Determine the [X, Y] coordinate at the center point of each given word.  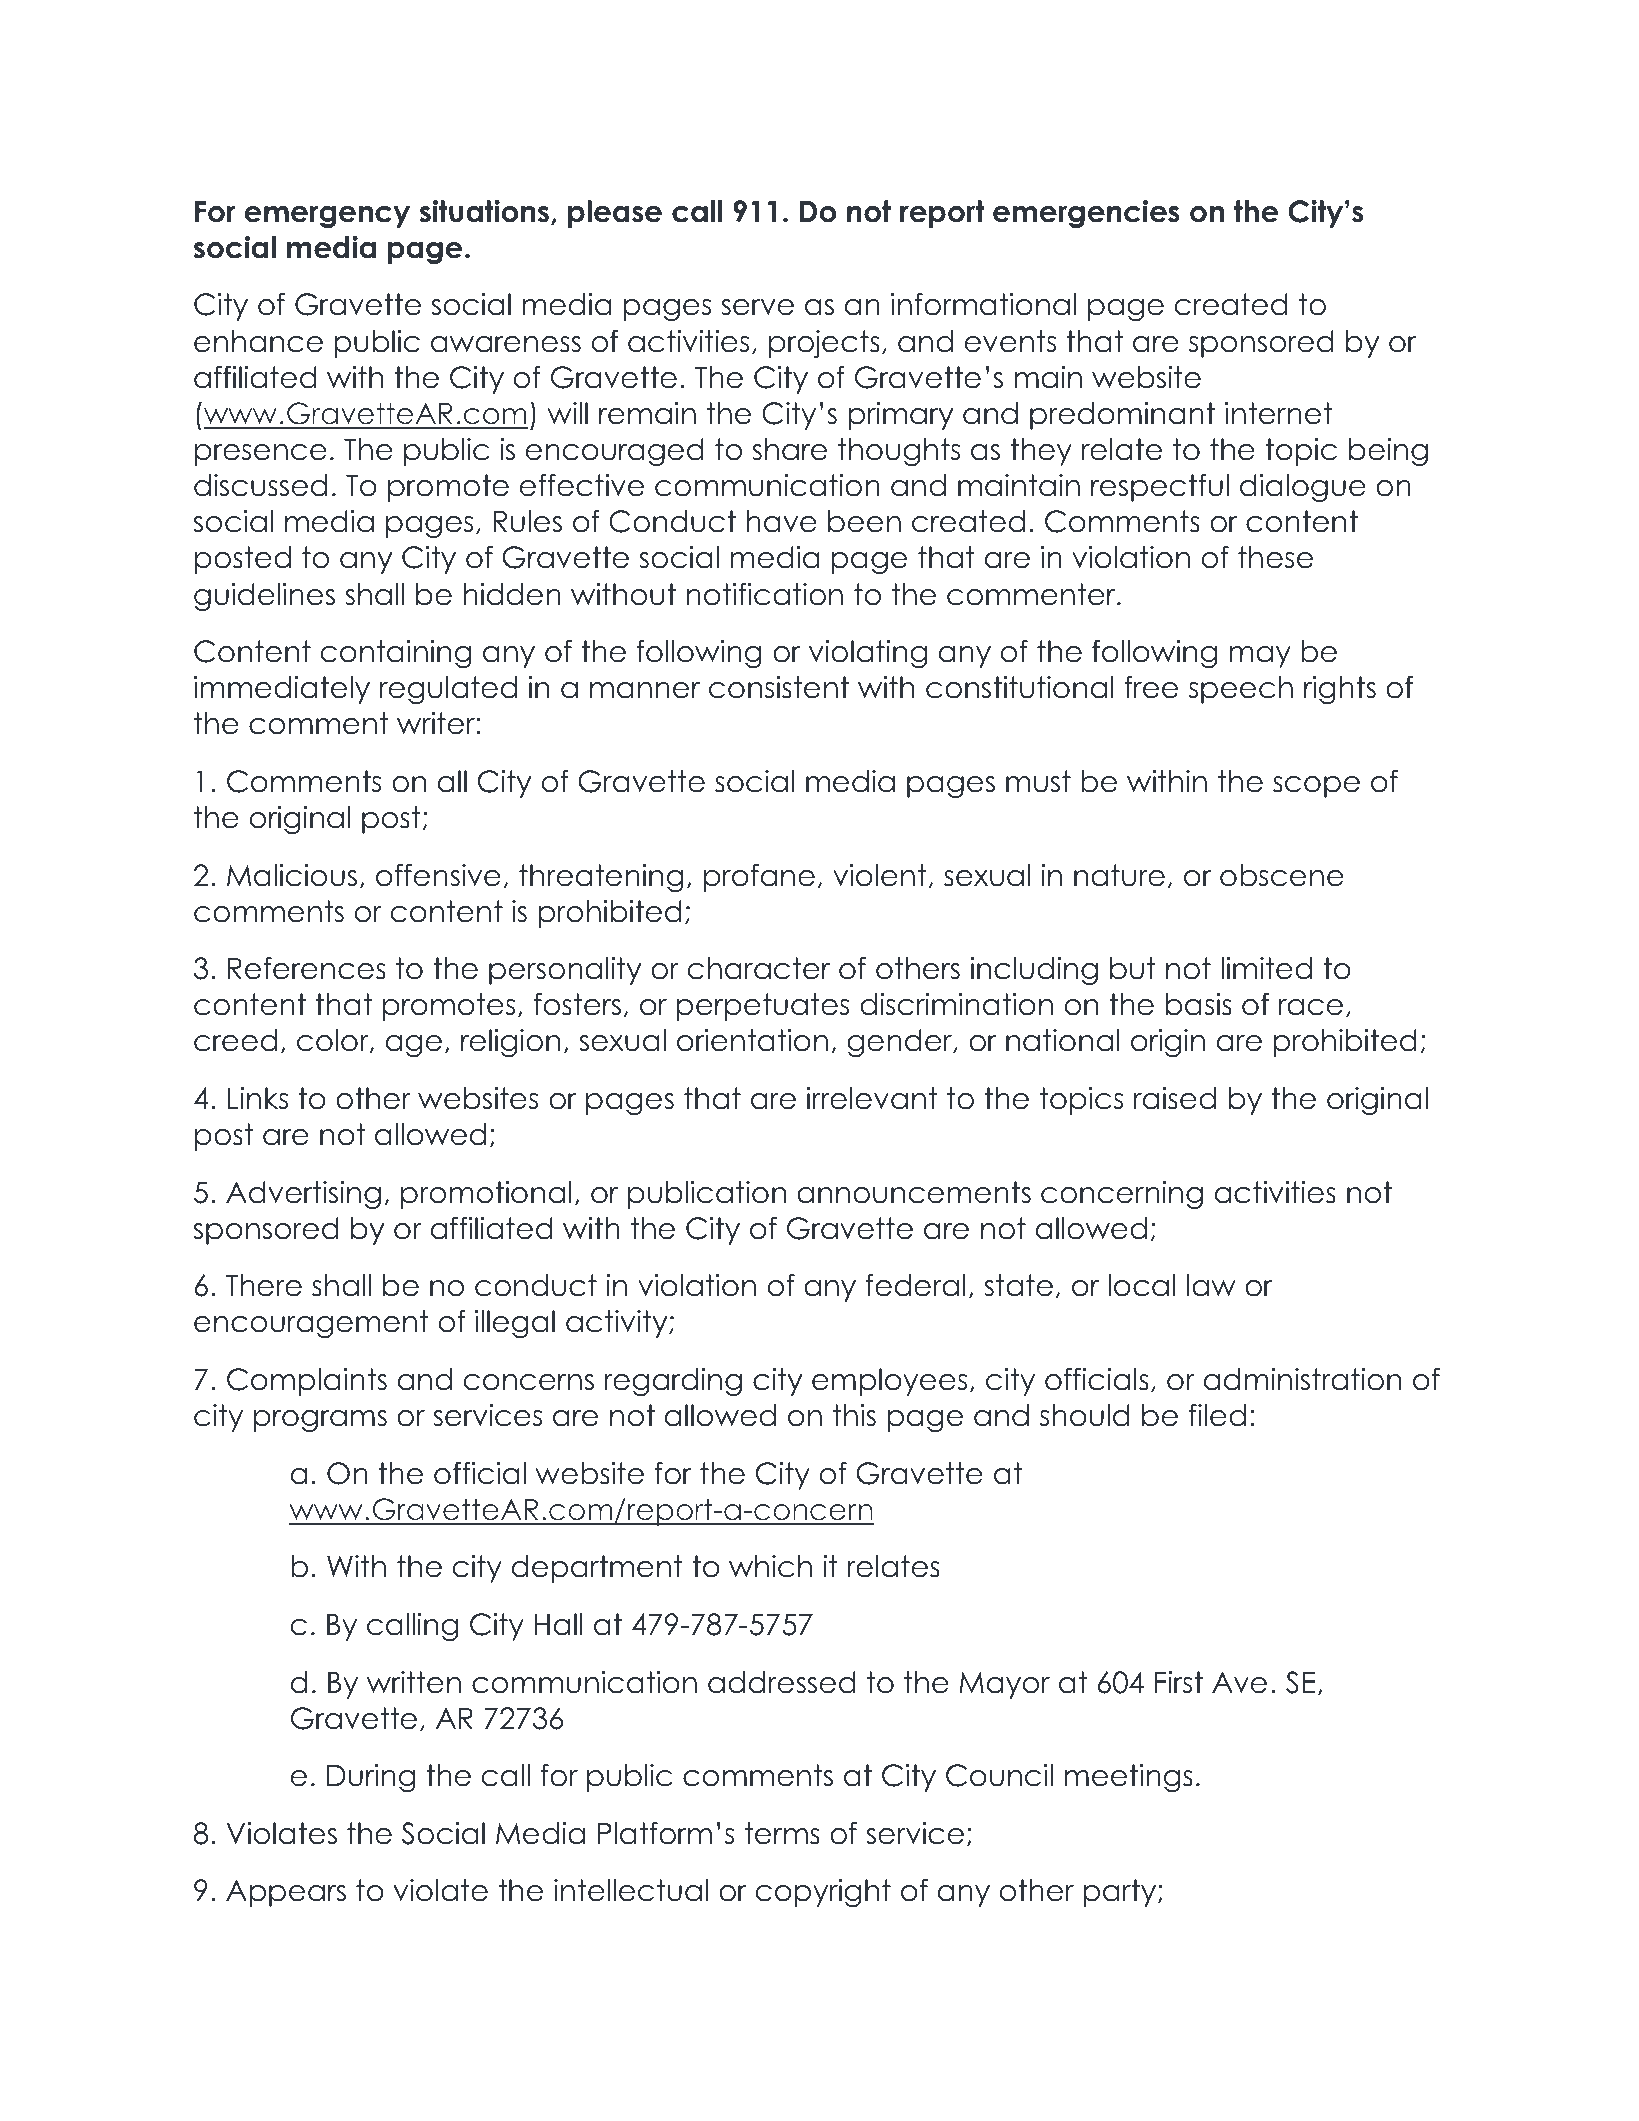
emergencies [1086, 214]
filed [1217, 1415]
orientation [752, 1040]
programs [320, 1421]
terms [782, 1833]
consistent [779, 687]
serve [757, 307]
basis [1199, 1004]
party [1121, 1893]
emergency [327, 217]
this [854, 1415]
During [371, 1778]
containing [396, 654]
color [334, 1041]
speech [1241, 690]
